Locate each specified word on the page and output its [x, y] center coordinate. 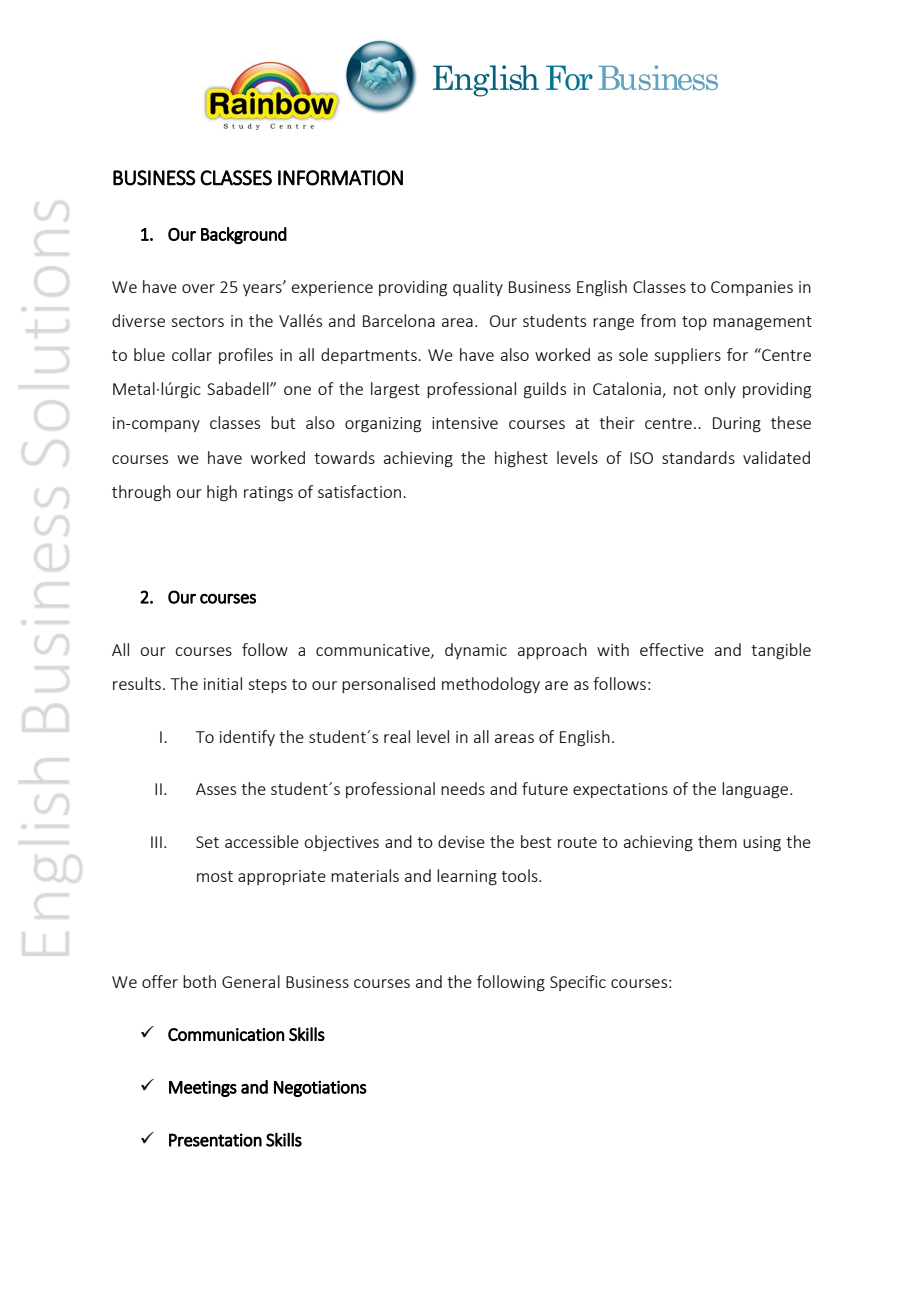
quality [478, 288]
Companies [752, 288]
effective [672, 649]
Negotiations [320, 1088]
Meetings [203, 1088]
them [717, 841]
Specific [578, 983]
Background [244, 235]
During [737, 425]
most [215, 876]
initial [223, 683]
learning [467, 877]
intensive [465, 423]
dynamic [476, 651]
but [283, 422]
